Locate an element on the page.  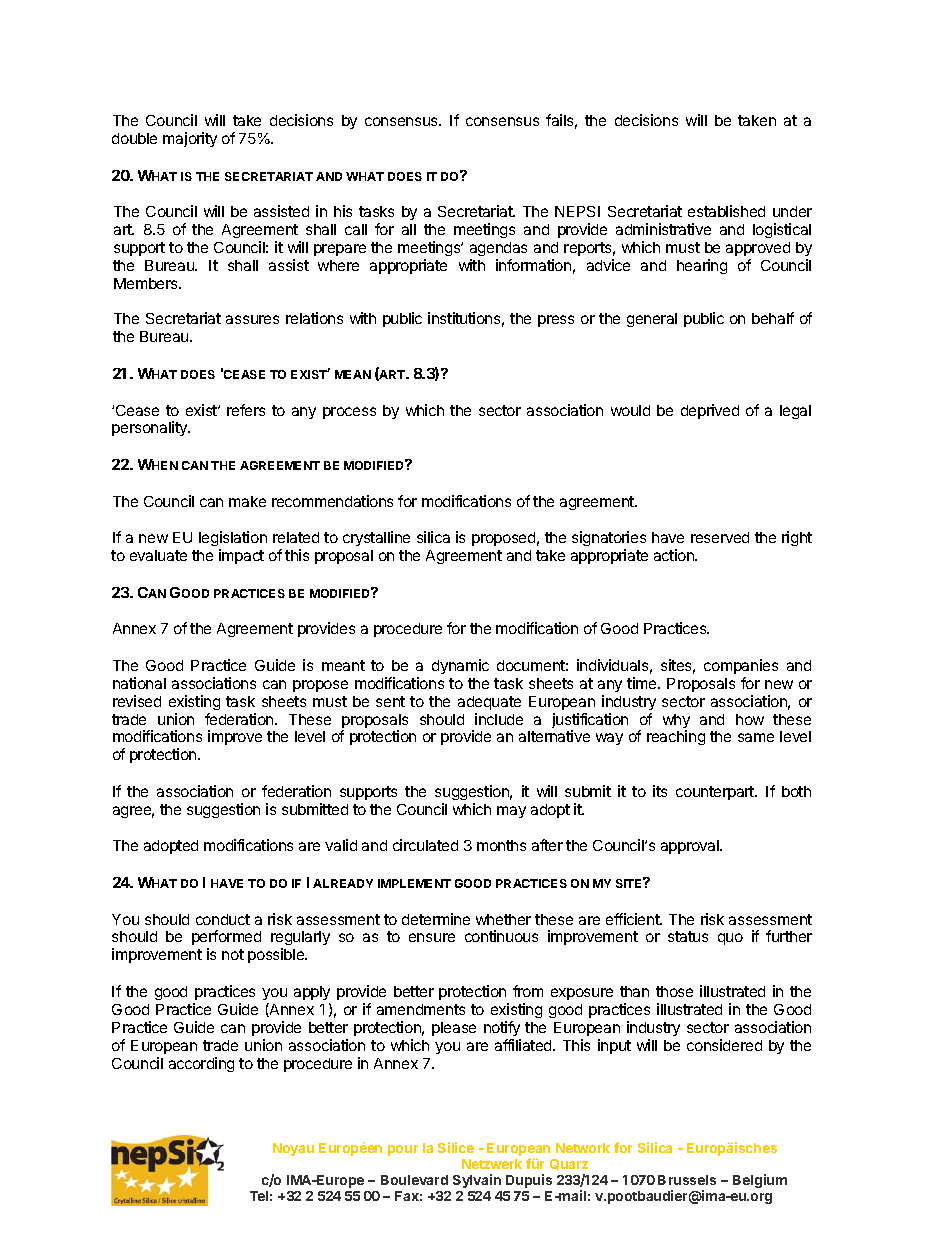
refers is located at coordinates (246, 410).
